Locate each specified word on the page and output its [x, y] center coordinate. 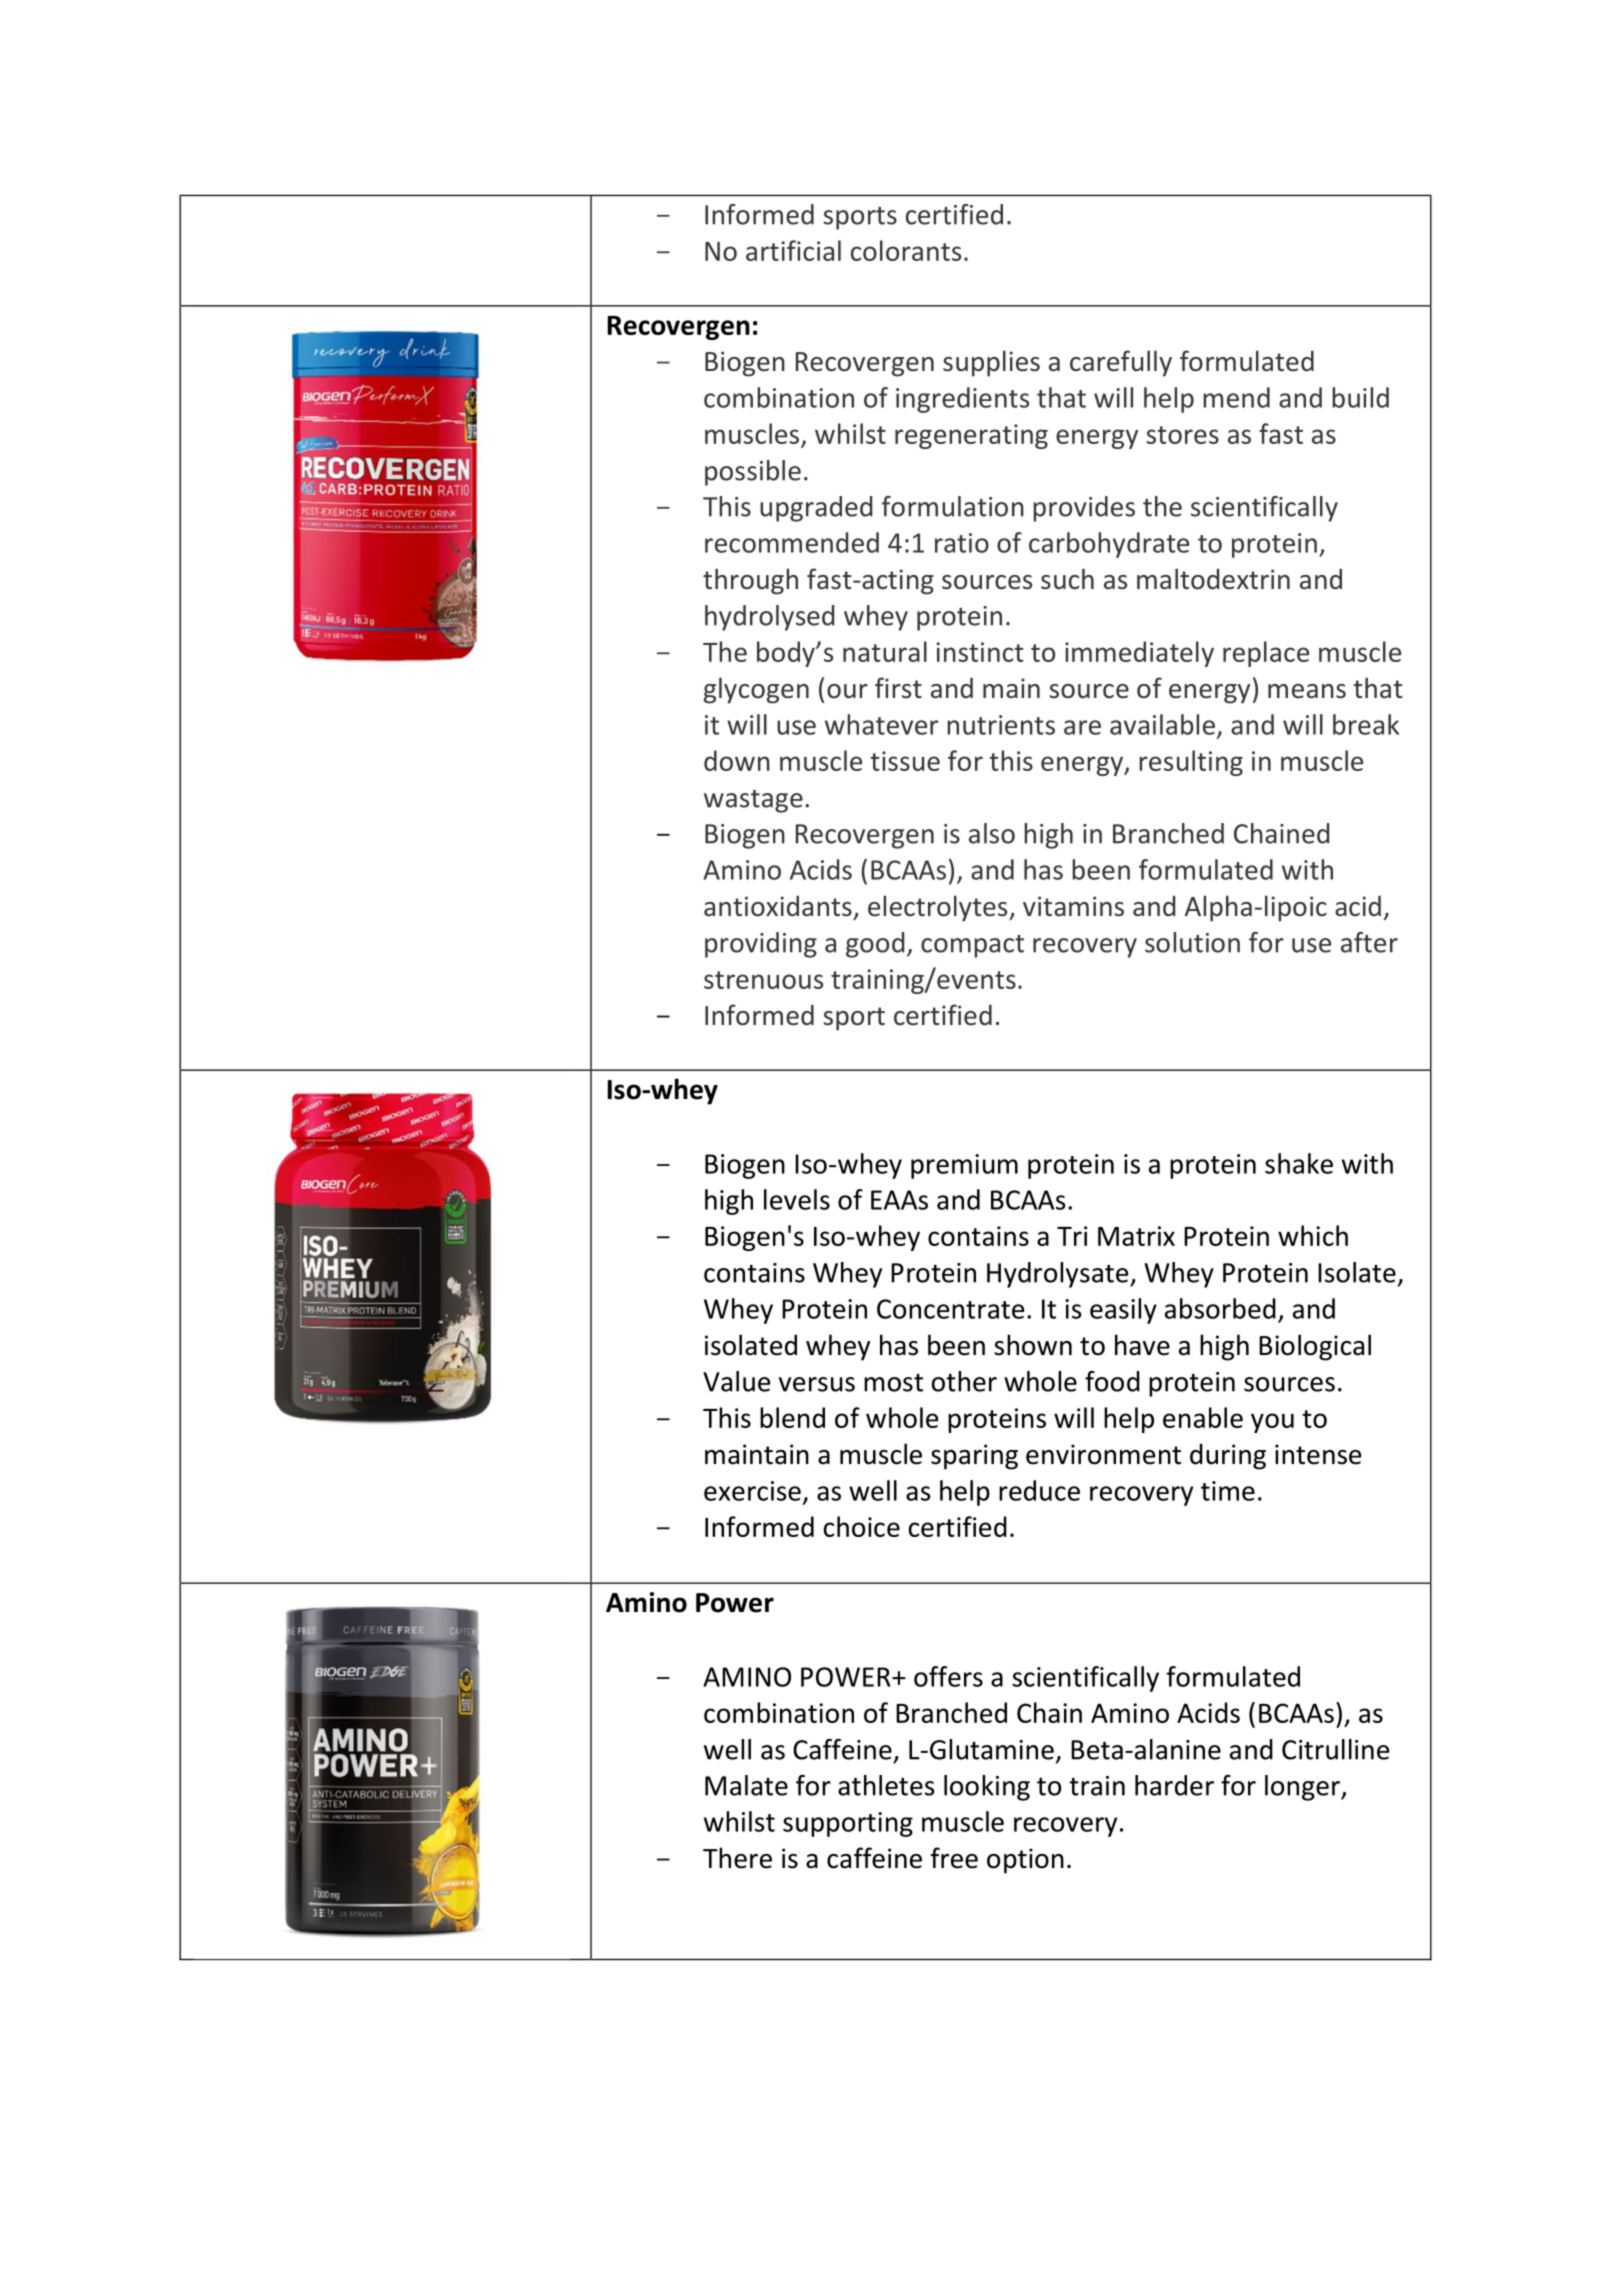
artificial [793, 250]
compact [972, 946]
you [1272, 1423]
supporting [848, 1824]
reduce [1039, 1490]
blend [792, 1417]
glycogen [756, 690]
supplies [991, 363]
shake [1299, 1163]
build [1360, 397]
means [1307, 691]
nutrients [1001, 725]
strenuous [763, 980]
